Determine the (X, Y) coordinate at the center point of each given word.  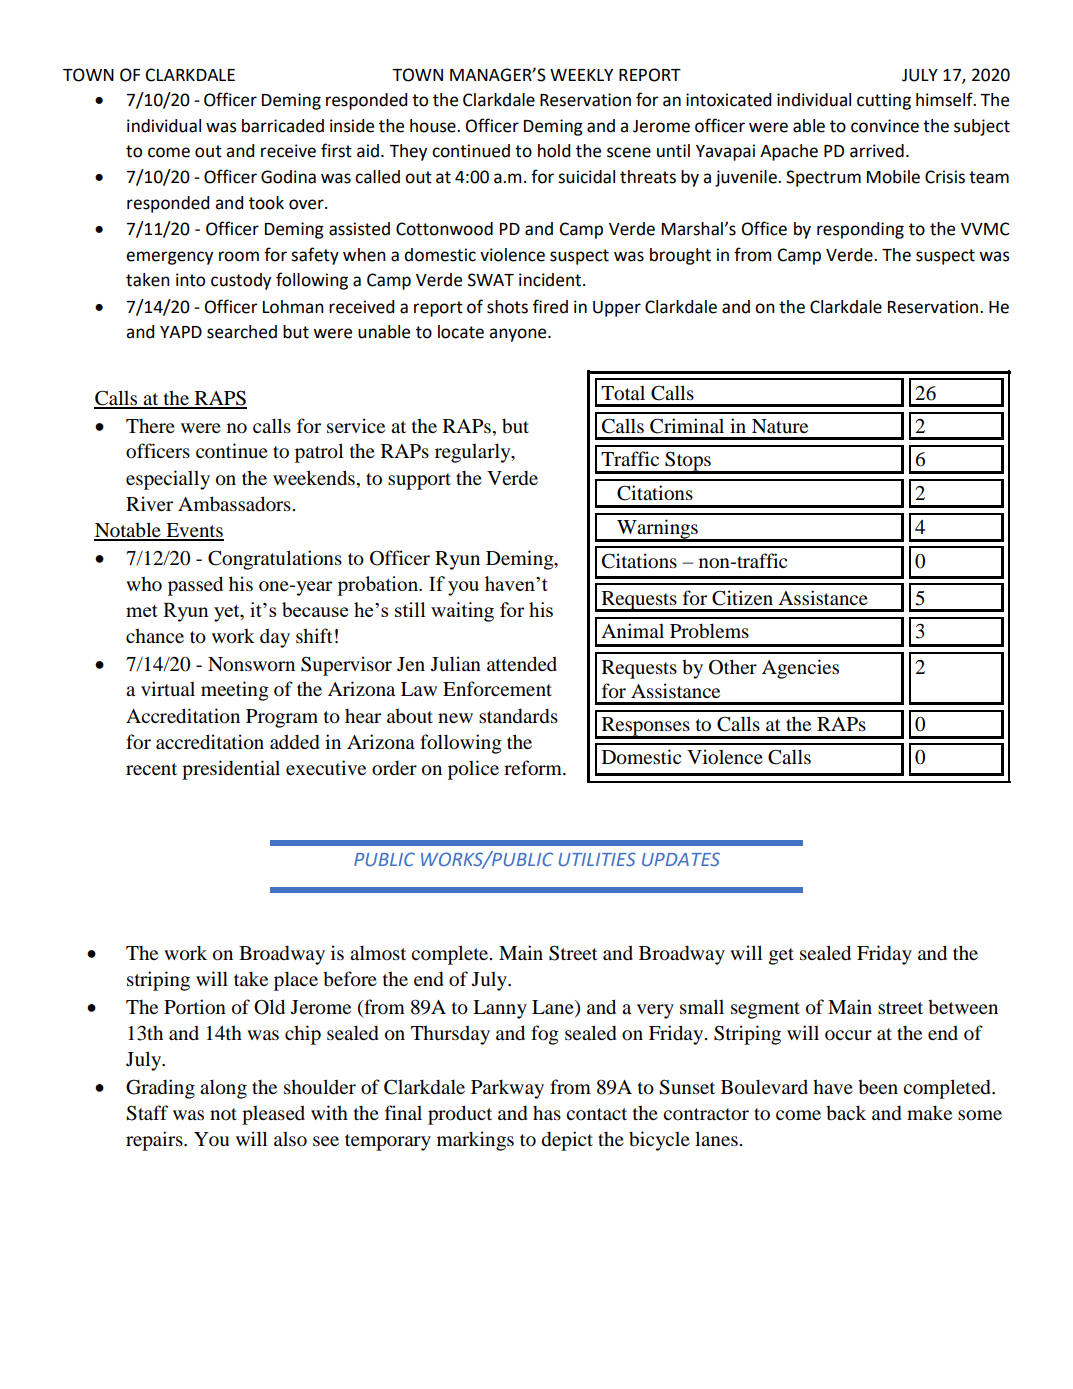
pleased (273, 1115)
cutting (884, 101)
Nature (780, 426)
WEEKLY (581, 75)
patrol (319, 453)
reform (534, 767)
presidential (231, 770)
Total (623, 393)
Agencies (800, 669)
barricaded (283, 126)
